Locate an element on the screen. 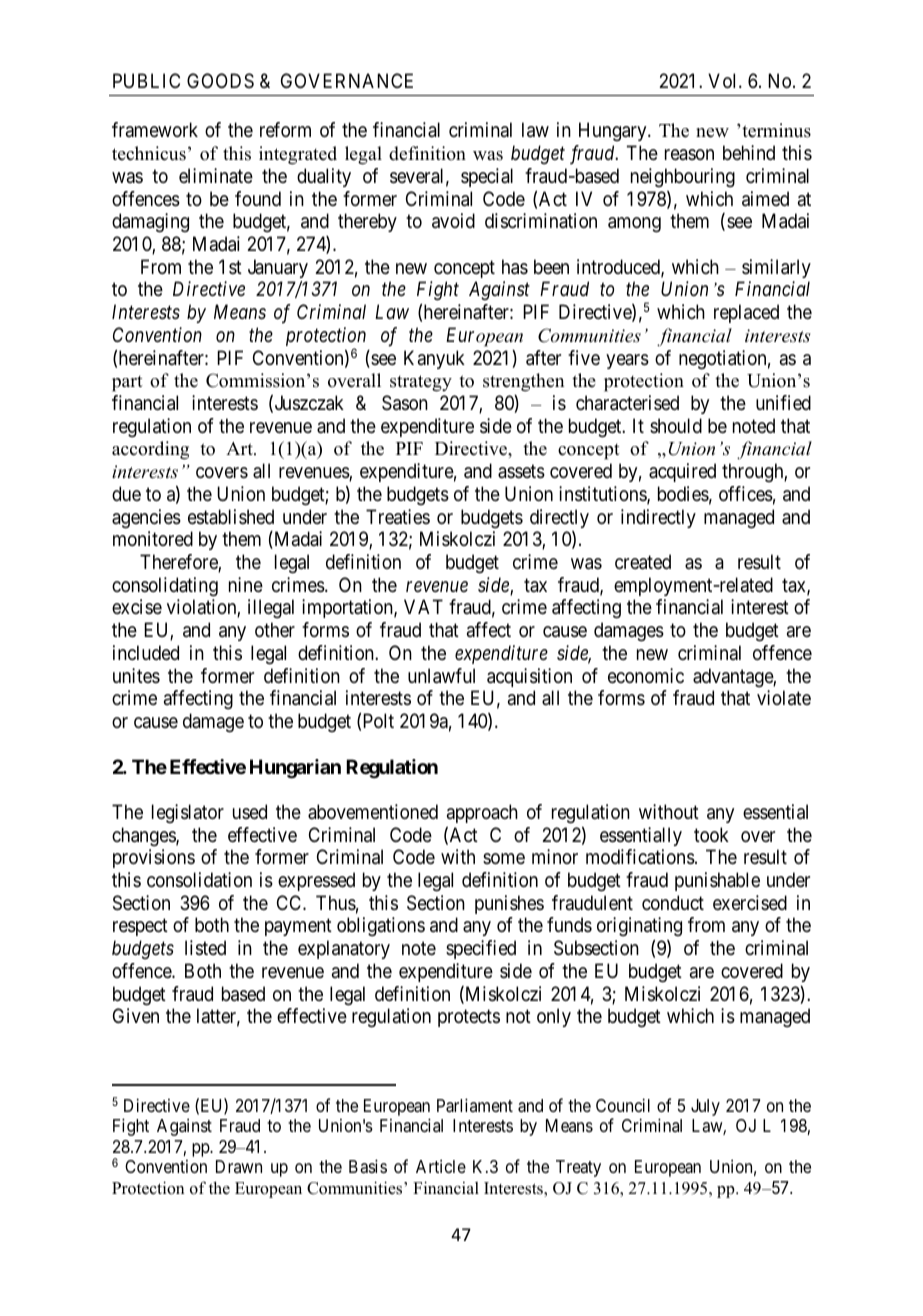 This screenshot has height=1316, width=923. special is located at coordinates (487, 177).
